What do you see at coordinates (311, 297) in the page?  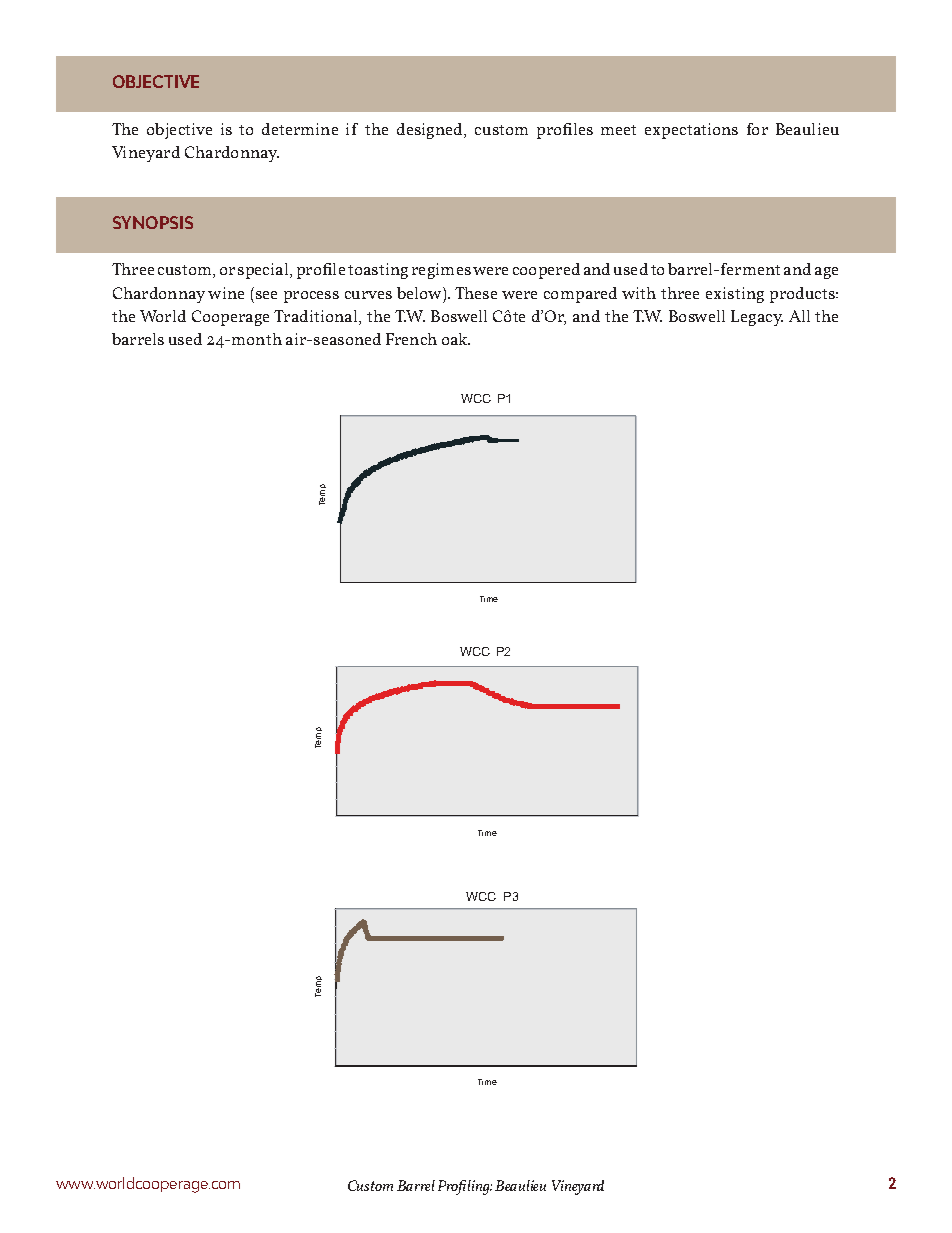 I see `process` at bounding box center [311, 297].
